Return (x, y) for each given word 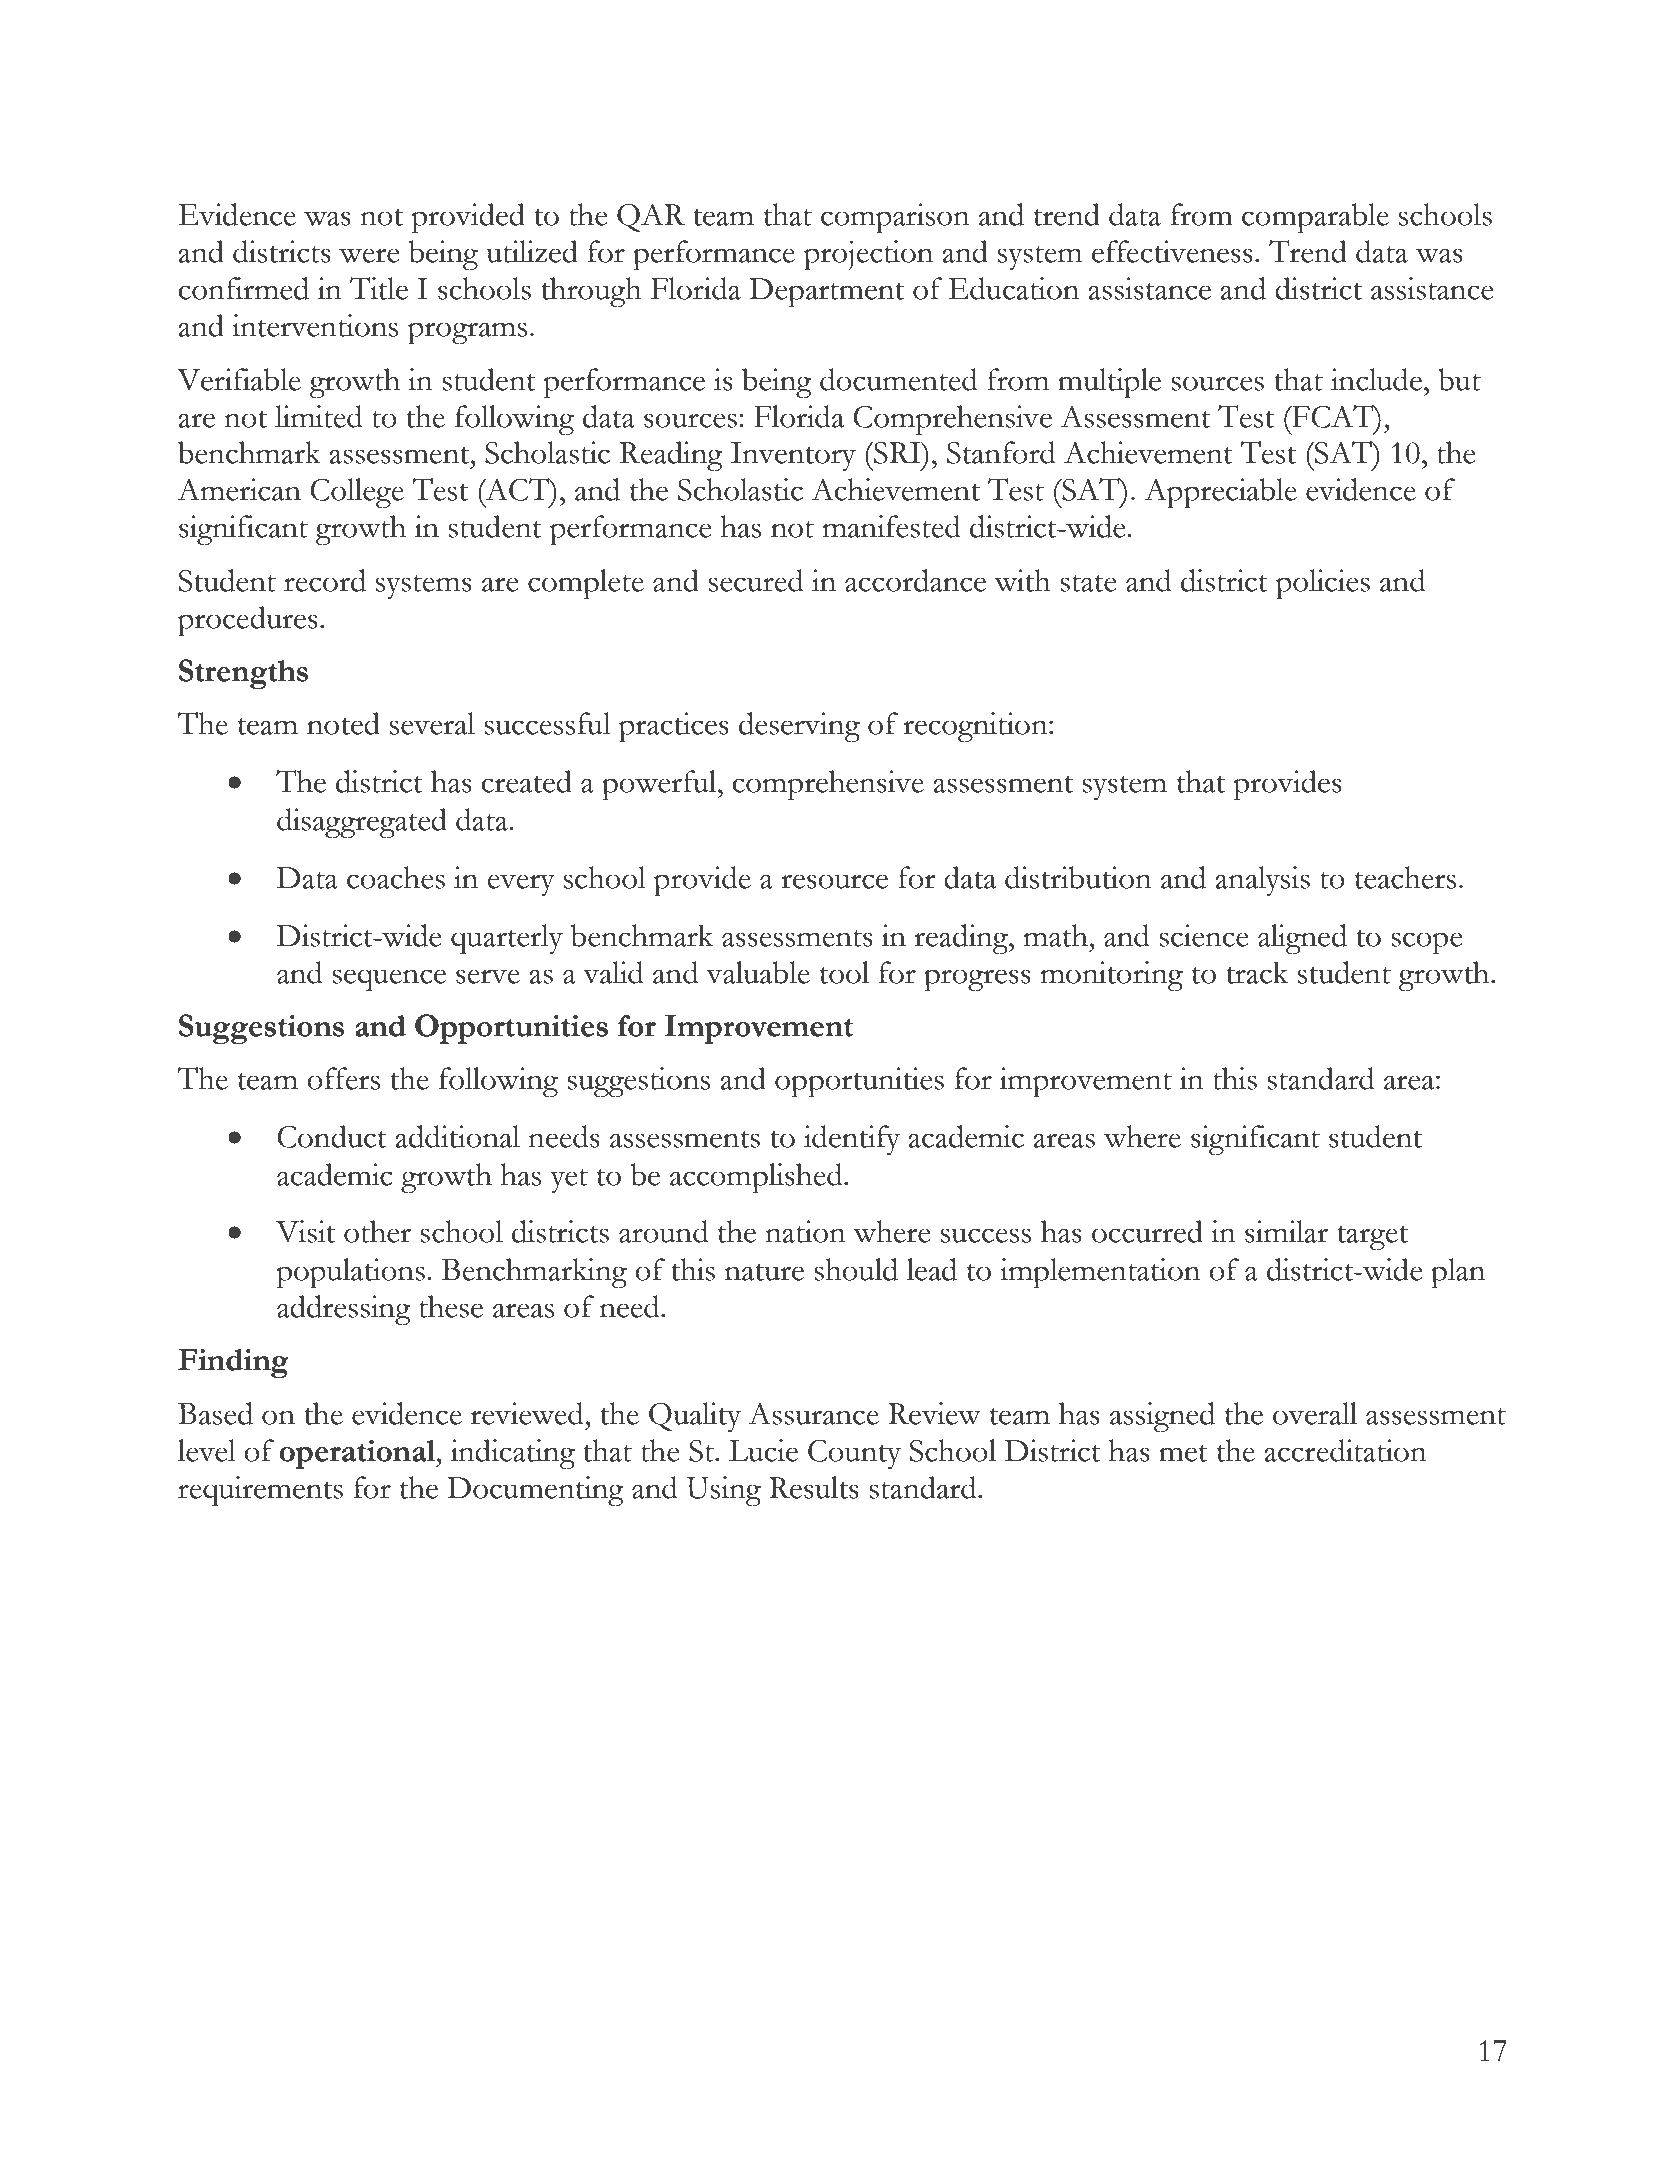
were (369, 255)
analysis (1262, 881)
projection (868, 255)
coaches (396, 877)
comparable (1315, 218)
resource (834, 881)
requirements (260, 1491)
